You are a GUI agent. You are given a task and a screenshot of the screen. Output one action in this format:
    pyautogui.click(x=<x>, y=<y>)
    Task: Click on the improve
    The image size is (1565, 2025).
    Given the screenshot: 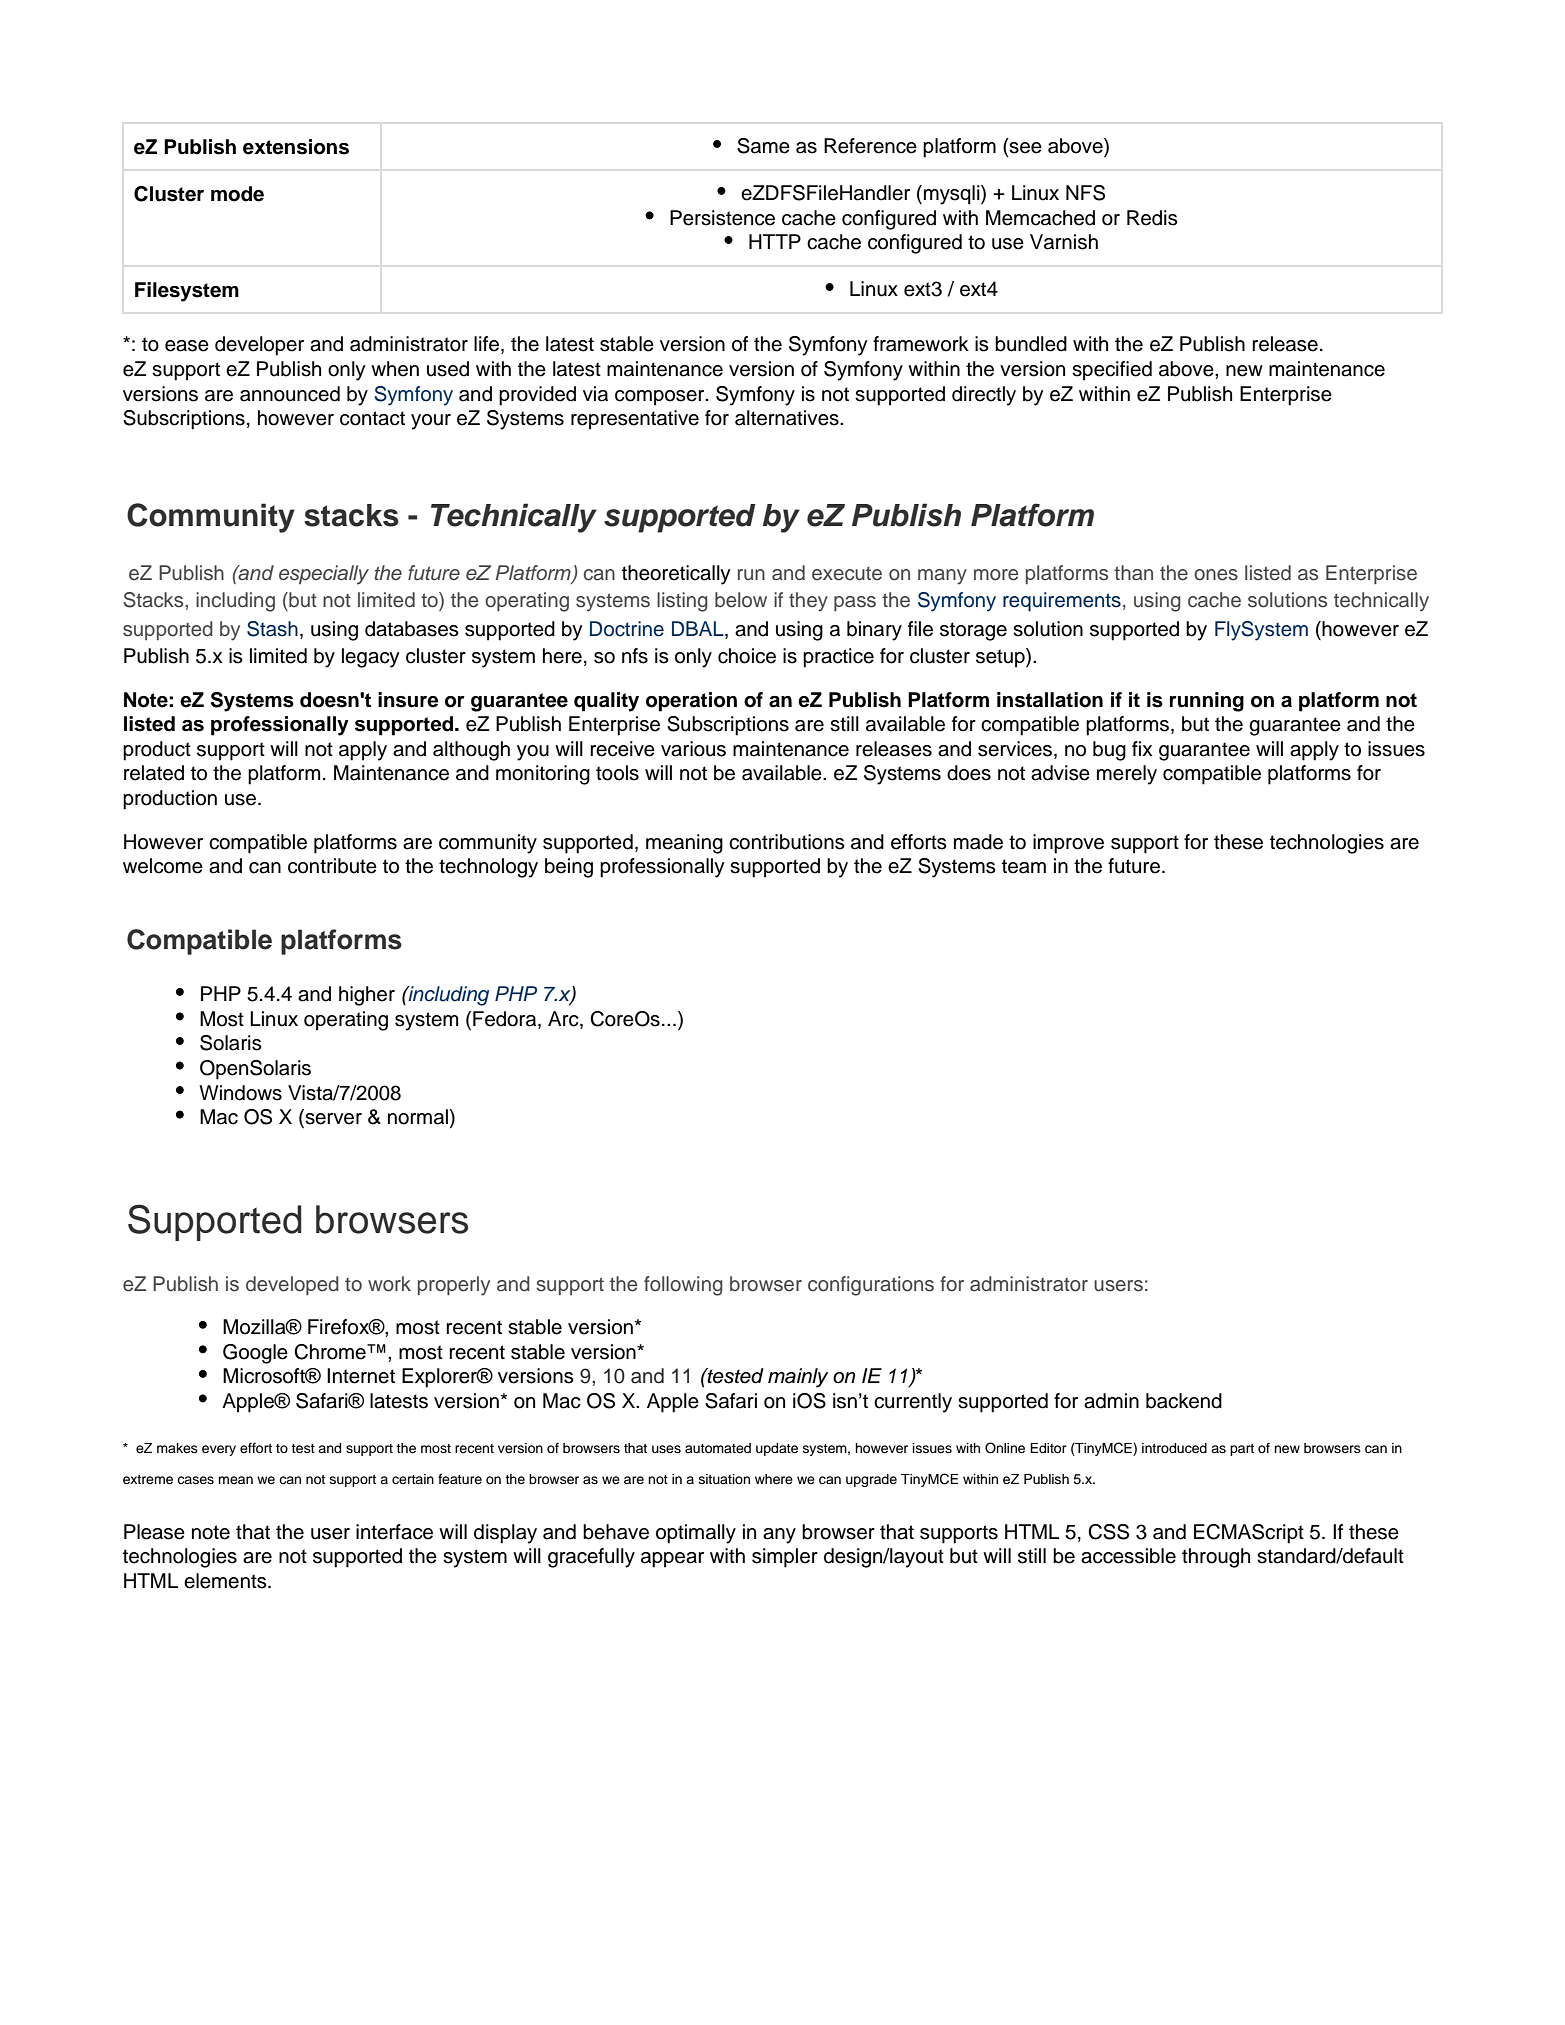 What is the action you would take?
    pyautogui.click(x=1068, y=844)
